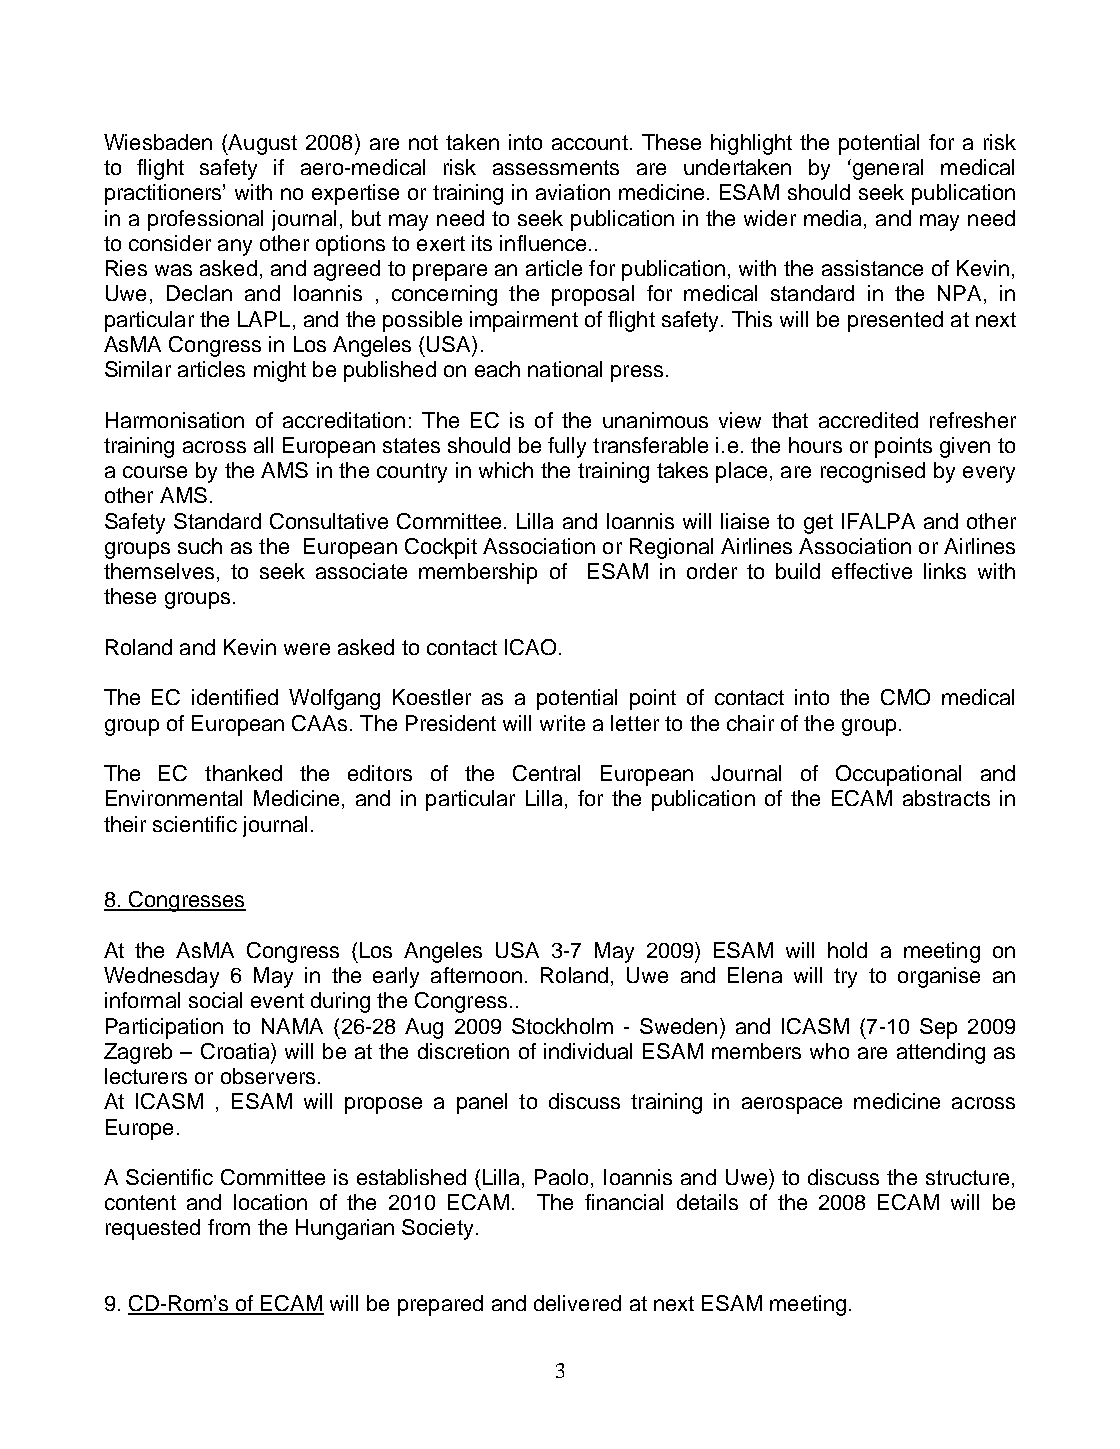 The width and height of the screenshot is (1120, 1449). I want to click on professional, so click(205, 220).
